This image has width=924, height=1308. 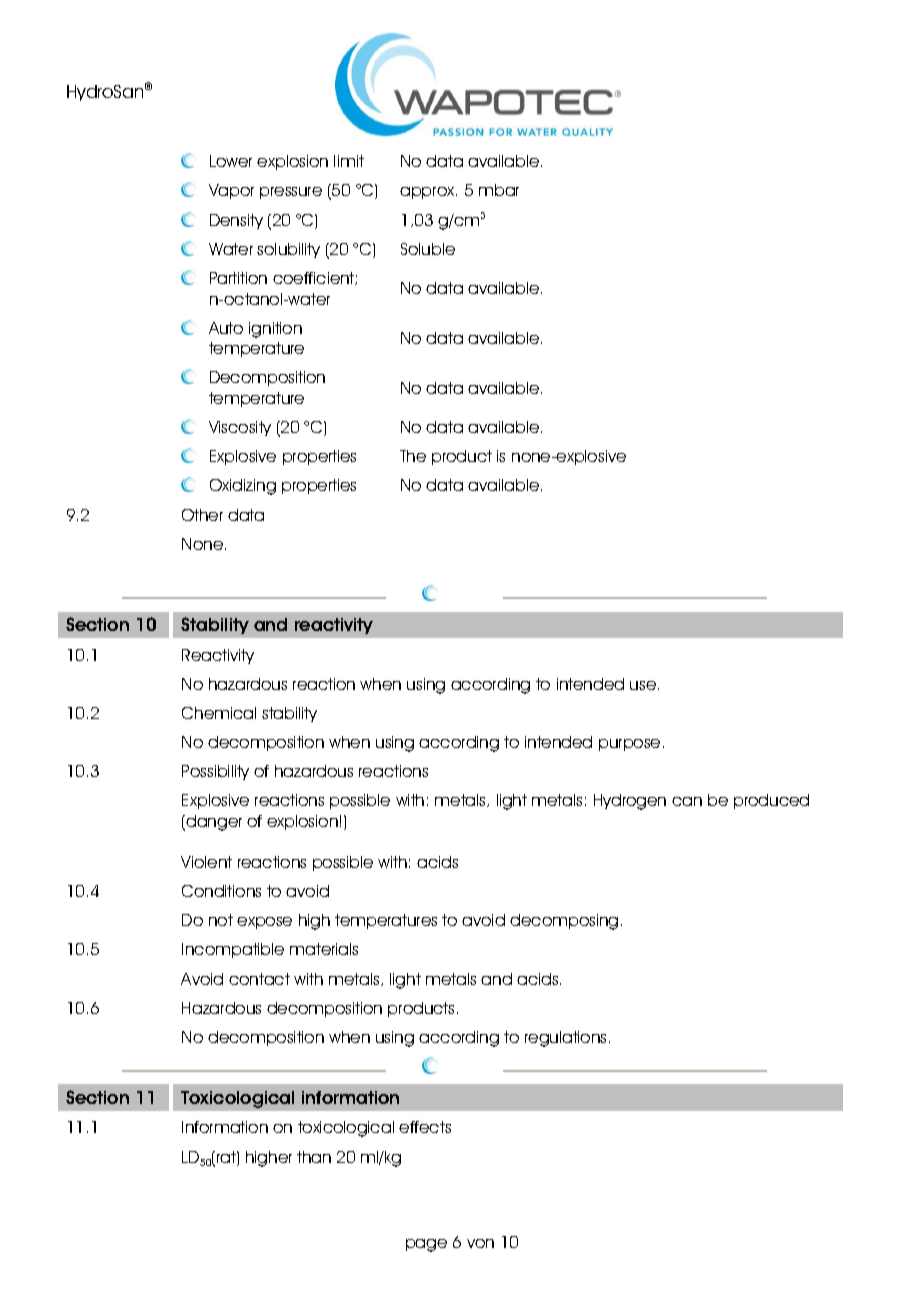 What do you see at coordinates (480, 1243) in the image?
I see `von` at bounding box center [480, 1243].
